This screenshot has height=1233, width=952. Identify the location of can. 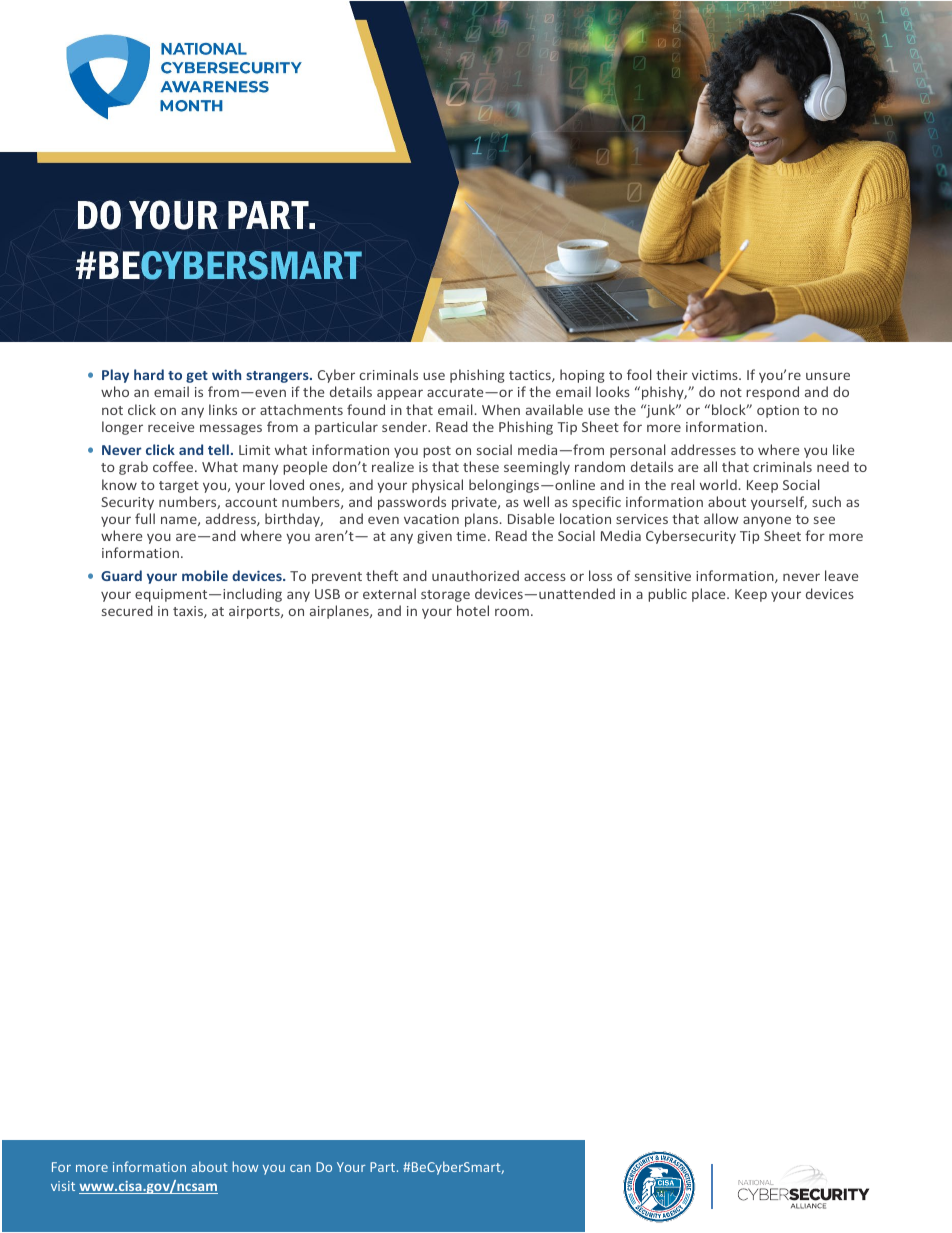
(300, 1168).
